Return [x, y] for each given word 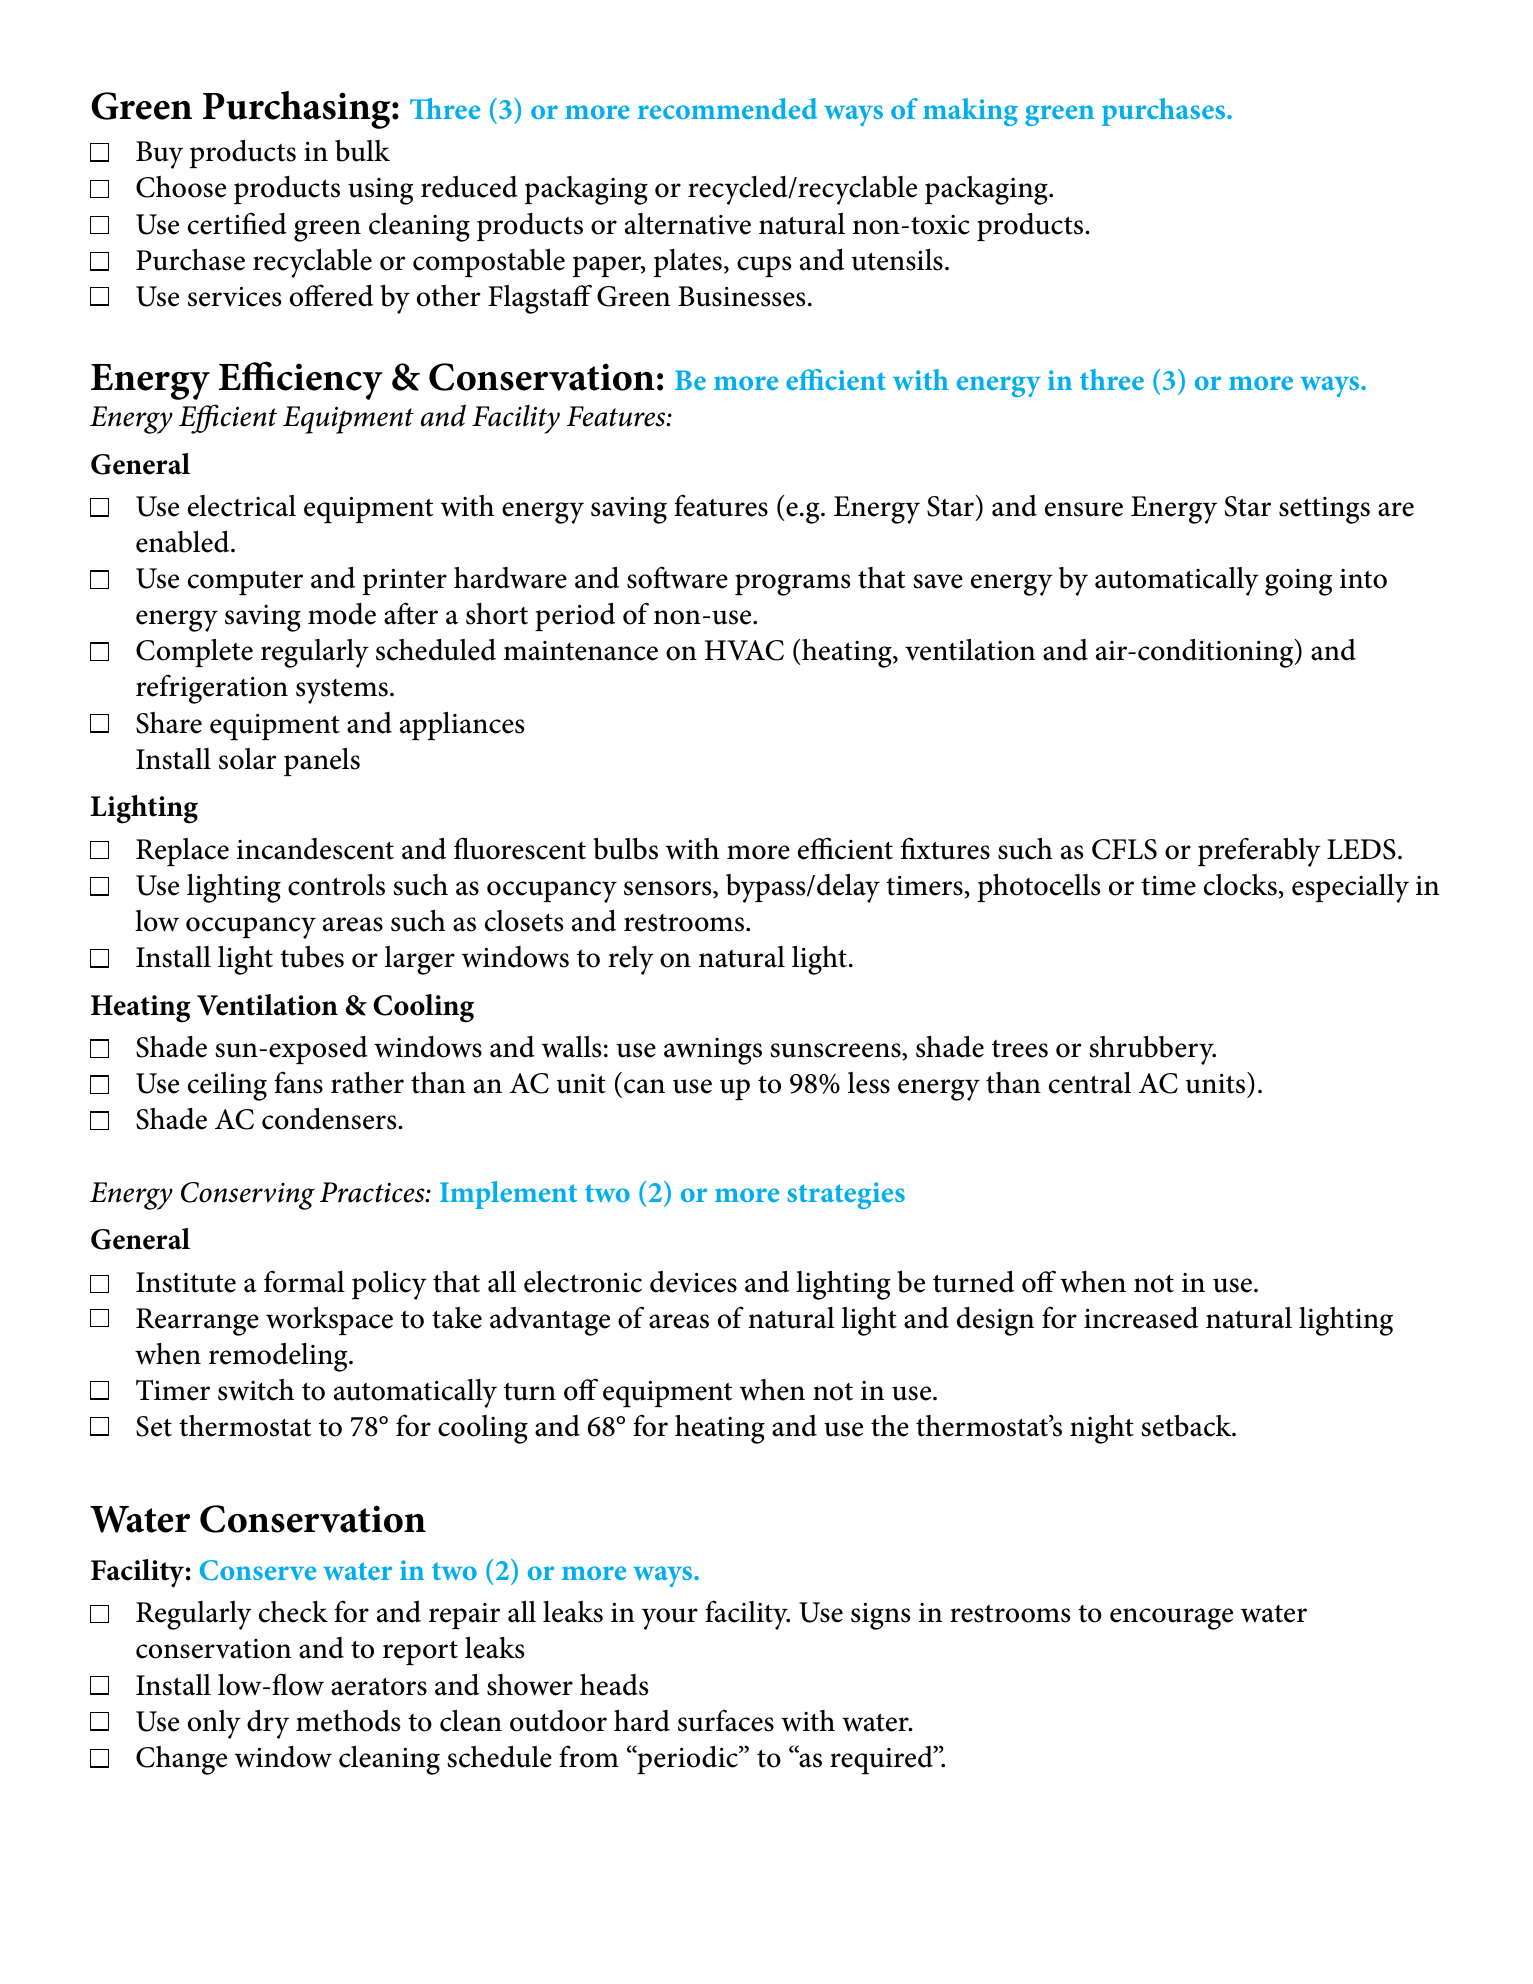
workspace [329, 1320]
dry [268, 1724]
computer [245, 583]
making [970, 112]
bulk [362, 151]
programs [792, 585]
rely [631, 960]
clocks [1240, 885]
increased [1141, 1317]
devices [693, 1282]
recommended [727, 108]
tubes [312, 957]
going [1299, 582]
